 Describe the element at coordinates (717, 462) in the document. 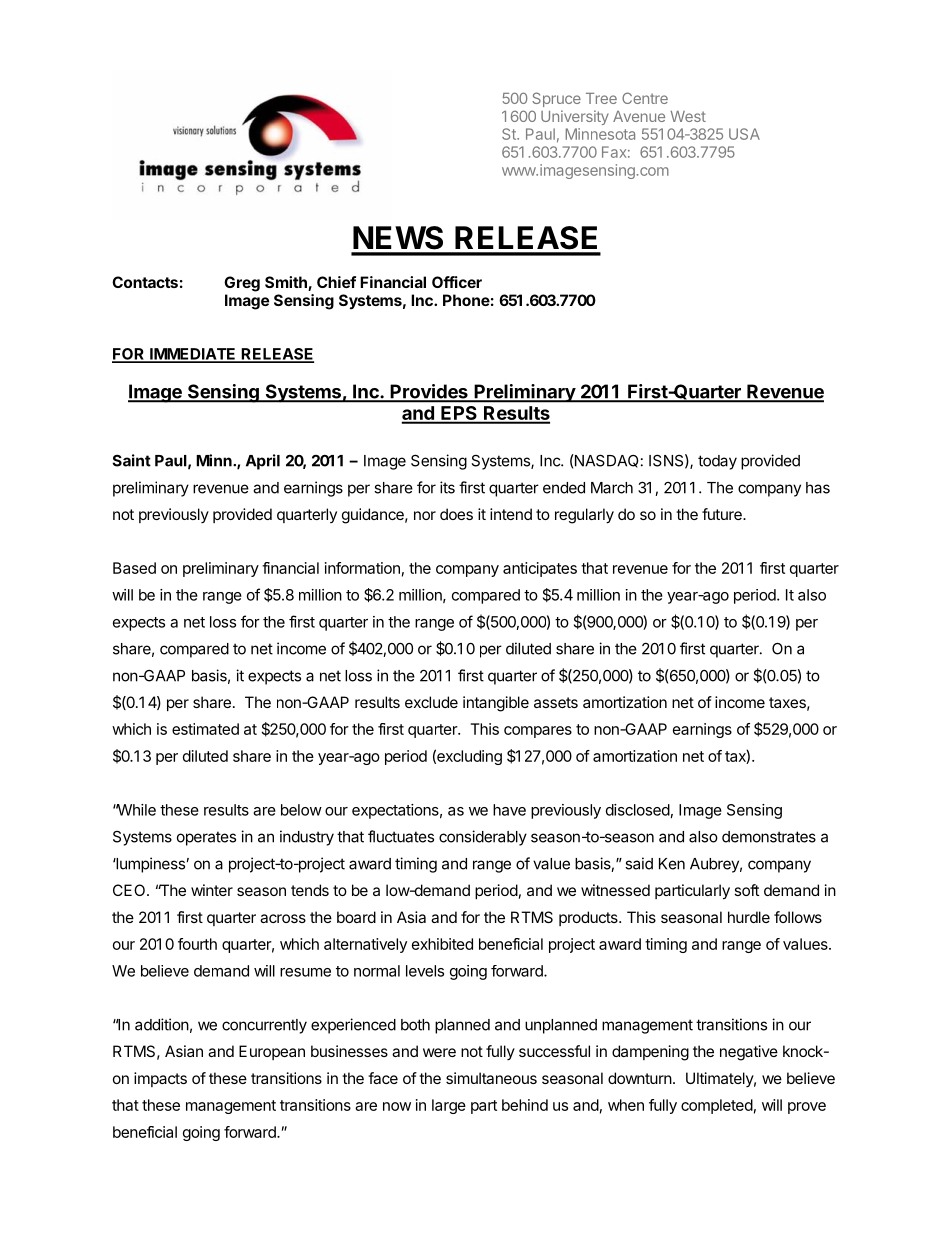

I see `today` at that location.
